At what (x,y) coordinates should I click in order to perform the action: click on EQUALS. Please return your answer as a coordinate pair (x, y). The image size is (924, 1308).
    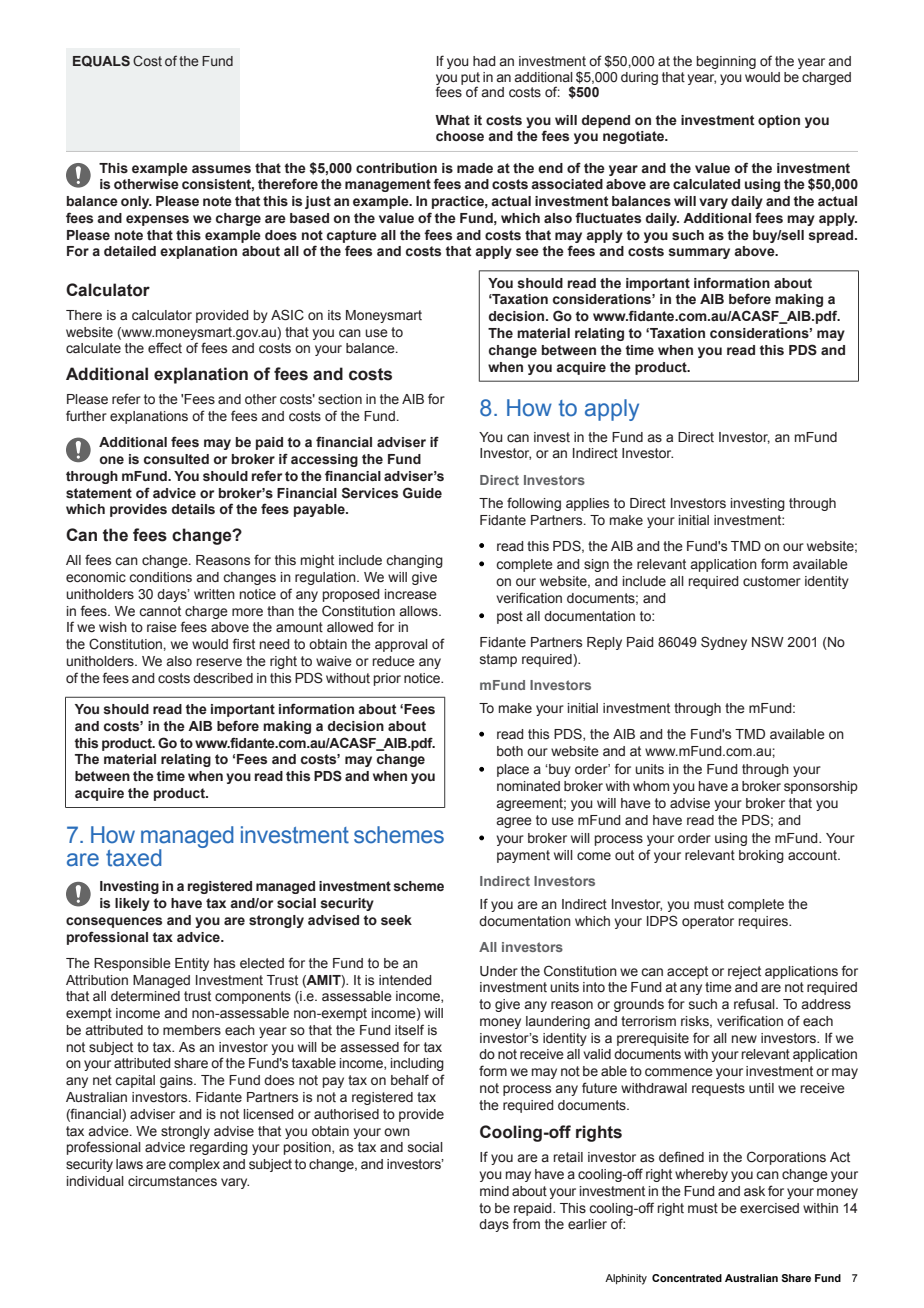
    Looking at the image, I should click on (101, 61).
